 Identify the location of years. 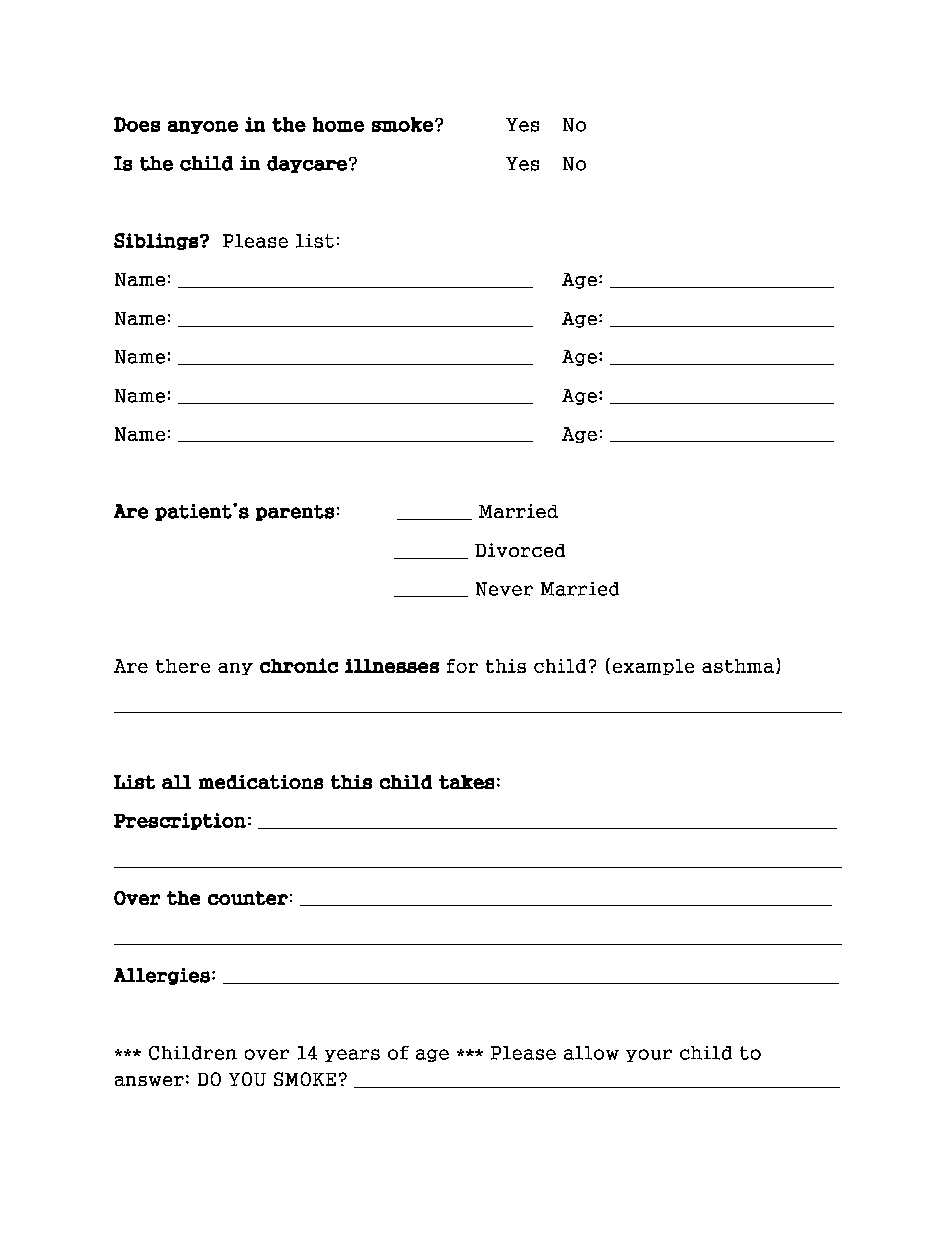
(352, 1055).
